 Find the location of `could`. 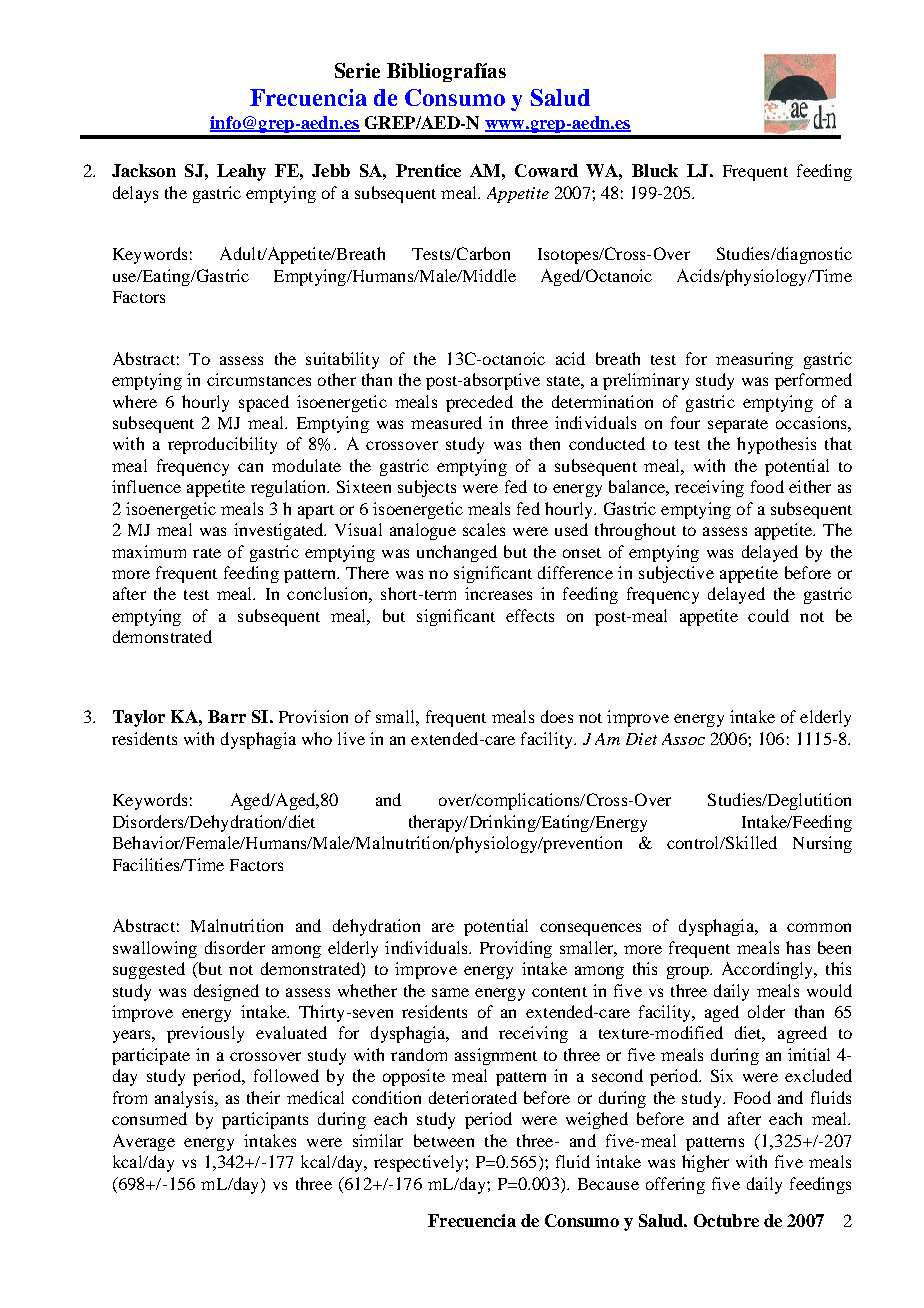

could is located at coordinates (768, 615).
